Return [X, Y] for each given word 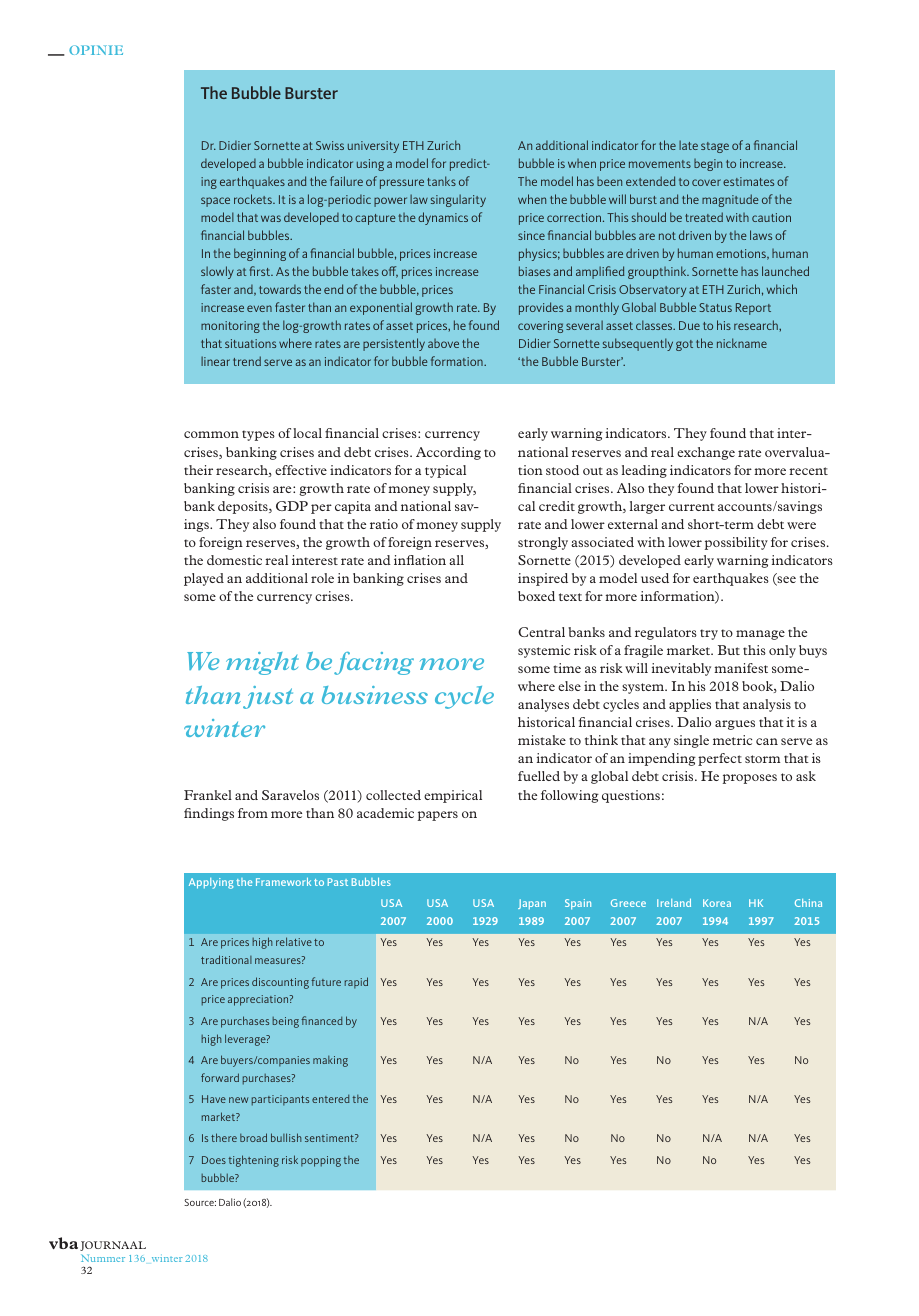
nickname [742, 343]
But [729, 650]
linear [215, 361]
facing [374, 663]
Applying [211, 883]
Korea [717, 903]
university [373, 147]
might [262, 663]
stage [715, 147]
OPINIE [96, 50]
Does [214, 1160]
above [443, 343]
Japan [532, 904]
